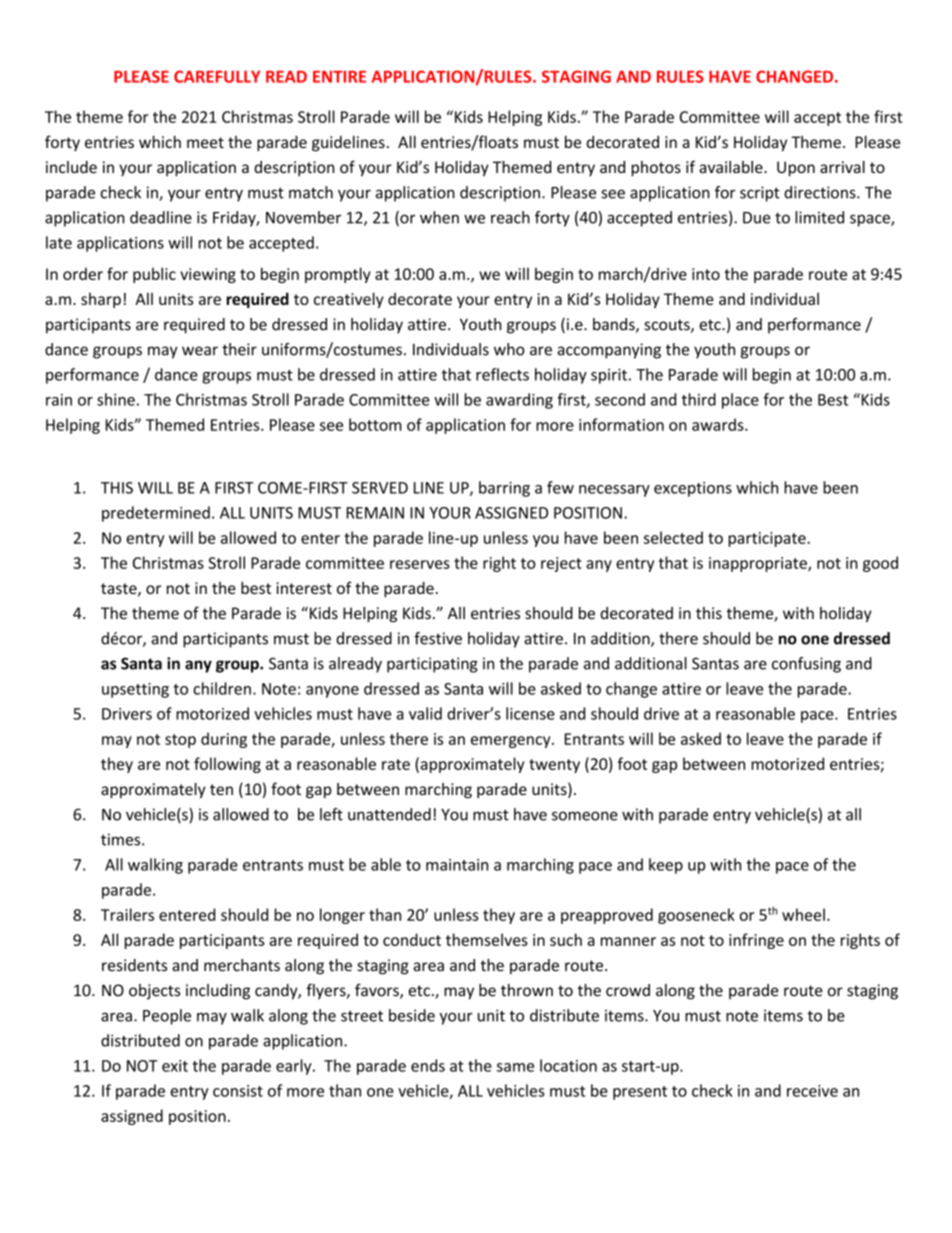  What do you see at coordinates (740, 401) in the document?
I see `place` at bounding box center [740, 401].
